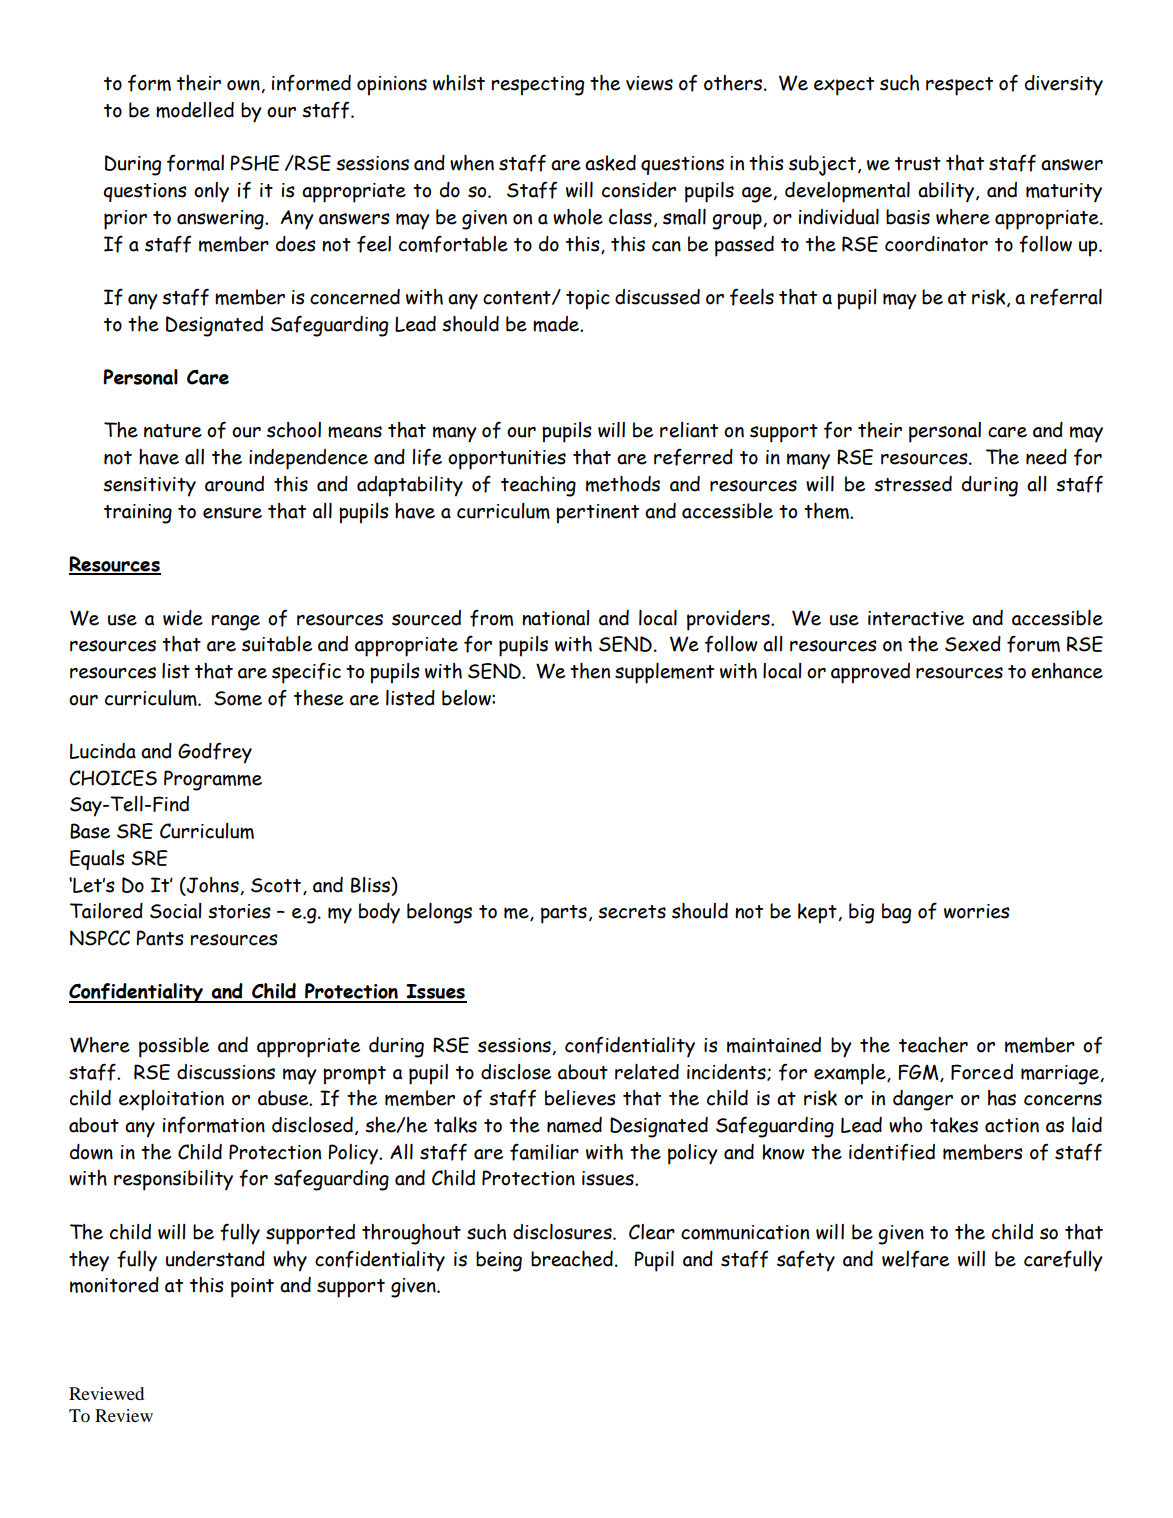 This screenshot has width=1173, height=1518. What do you see at coordinates (195, 110) in the screenshot?
I see `modelled` at bounding box center [195, 110].
